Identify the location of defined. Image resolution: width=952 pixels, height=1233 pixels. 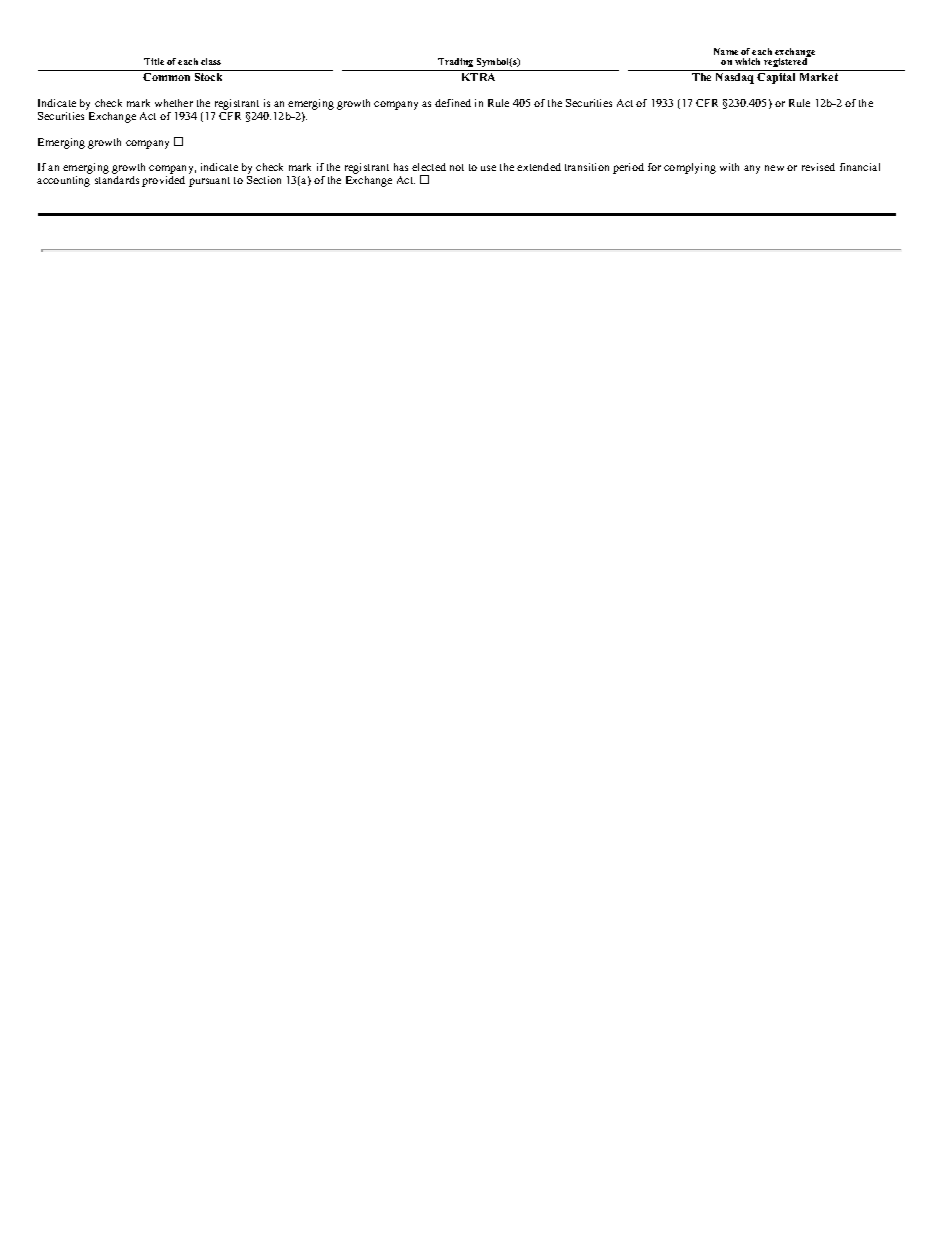
(453, 103).
